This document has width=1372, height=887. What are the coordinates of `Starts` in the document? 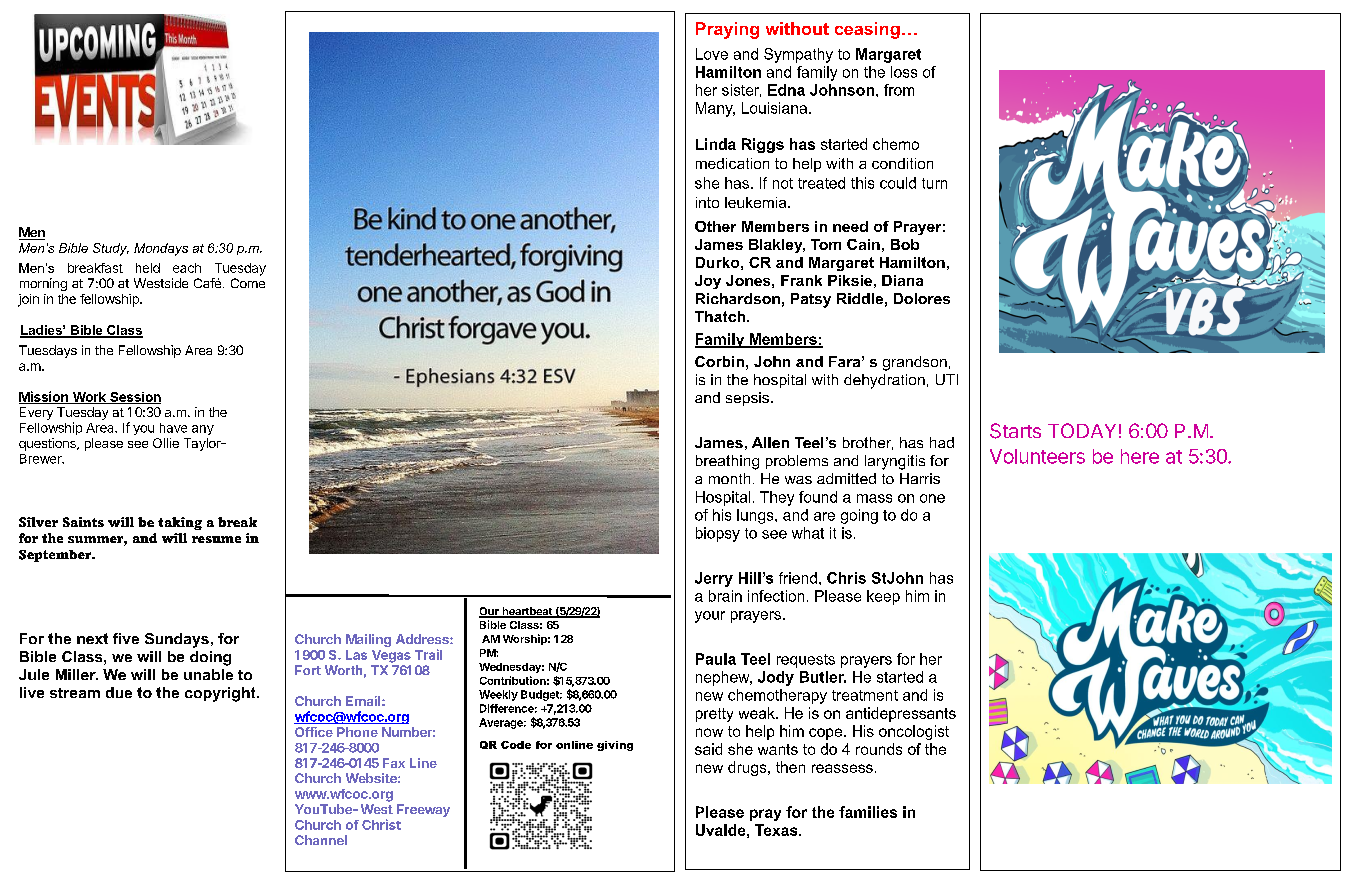 It's located at (1015, 431).
